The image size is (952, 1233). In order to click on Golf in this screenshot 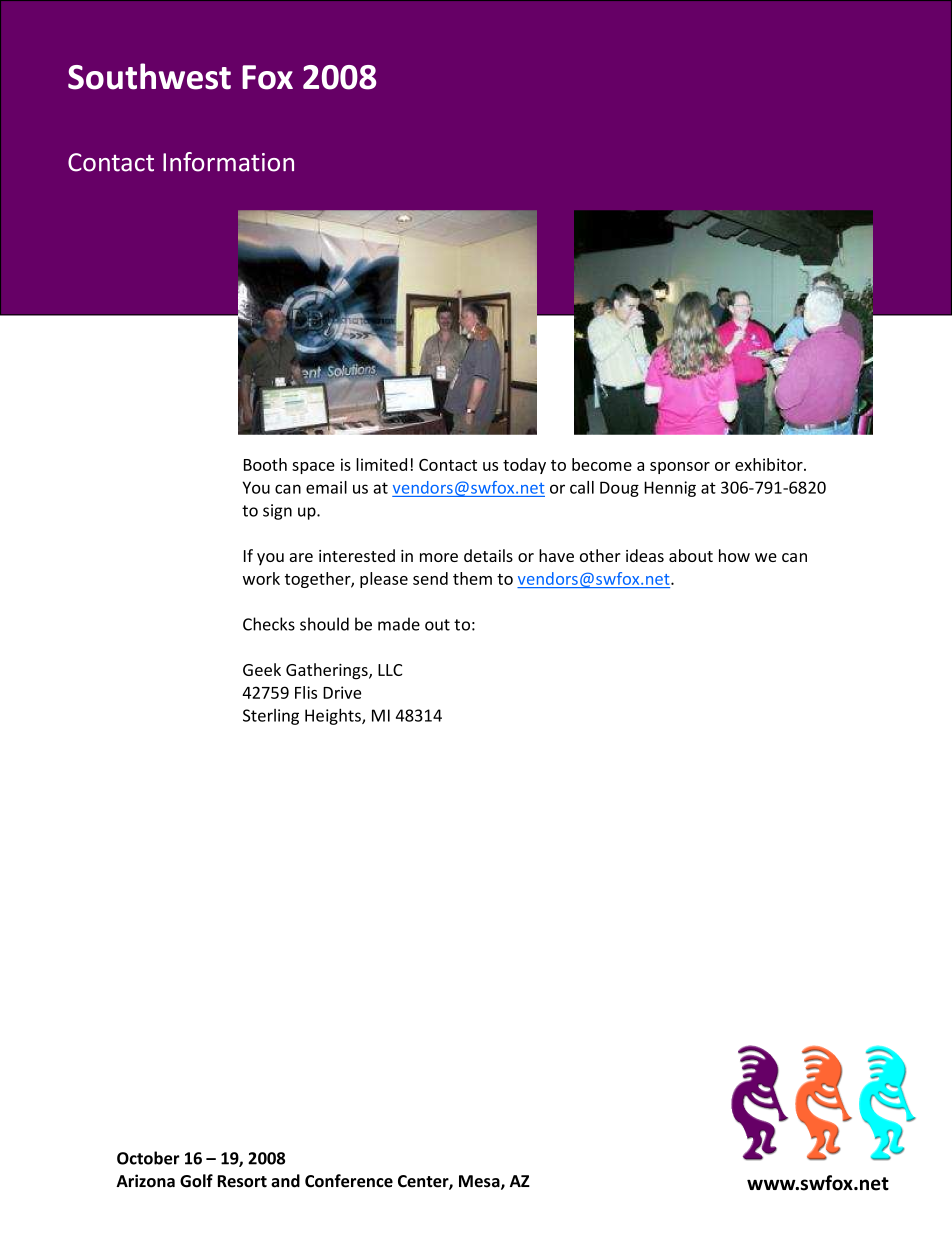, I will do `click(196, 1181)`.
